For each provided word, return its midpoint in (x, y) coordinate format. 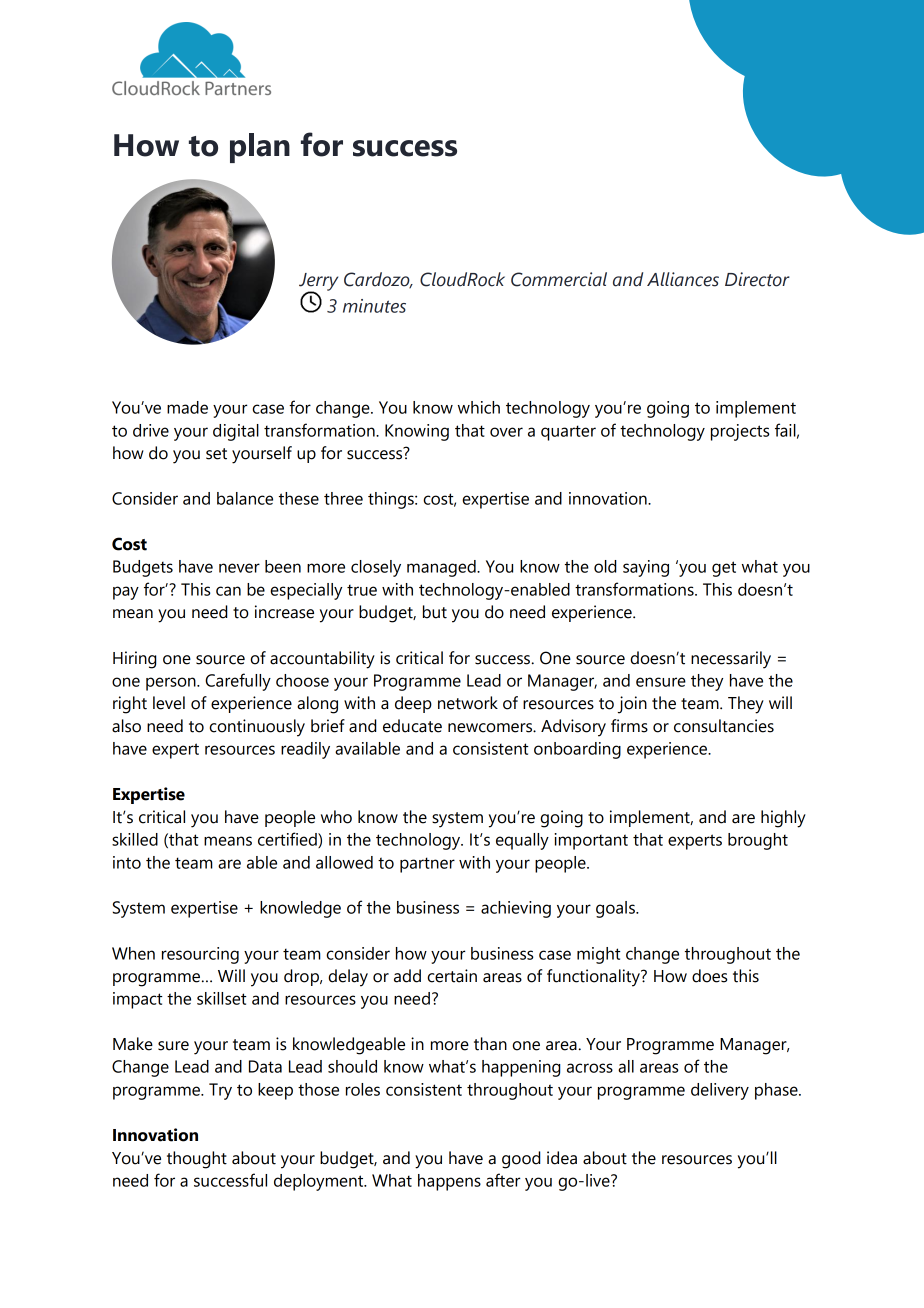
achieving (516, 909)
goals (616, 909)
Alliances (683, 279)
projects (740, 432)
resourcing (200, 955)
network (468, 703)
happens (449, 1182)
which (479, 407)
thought (197, 1160)
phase (777, 1091)
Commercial (559, 279)
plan (260, 148)
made (187, 407)
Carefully (238, 682)
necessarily (731, 660)
